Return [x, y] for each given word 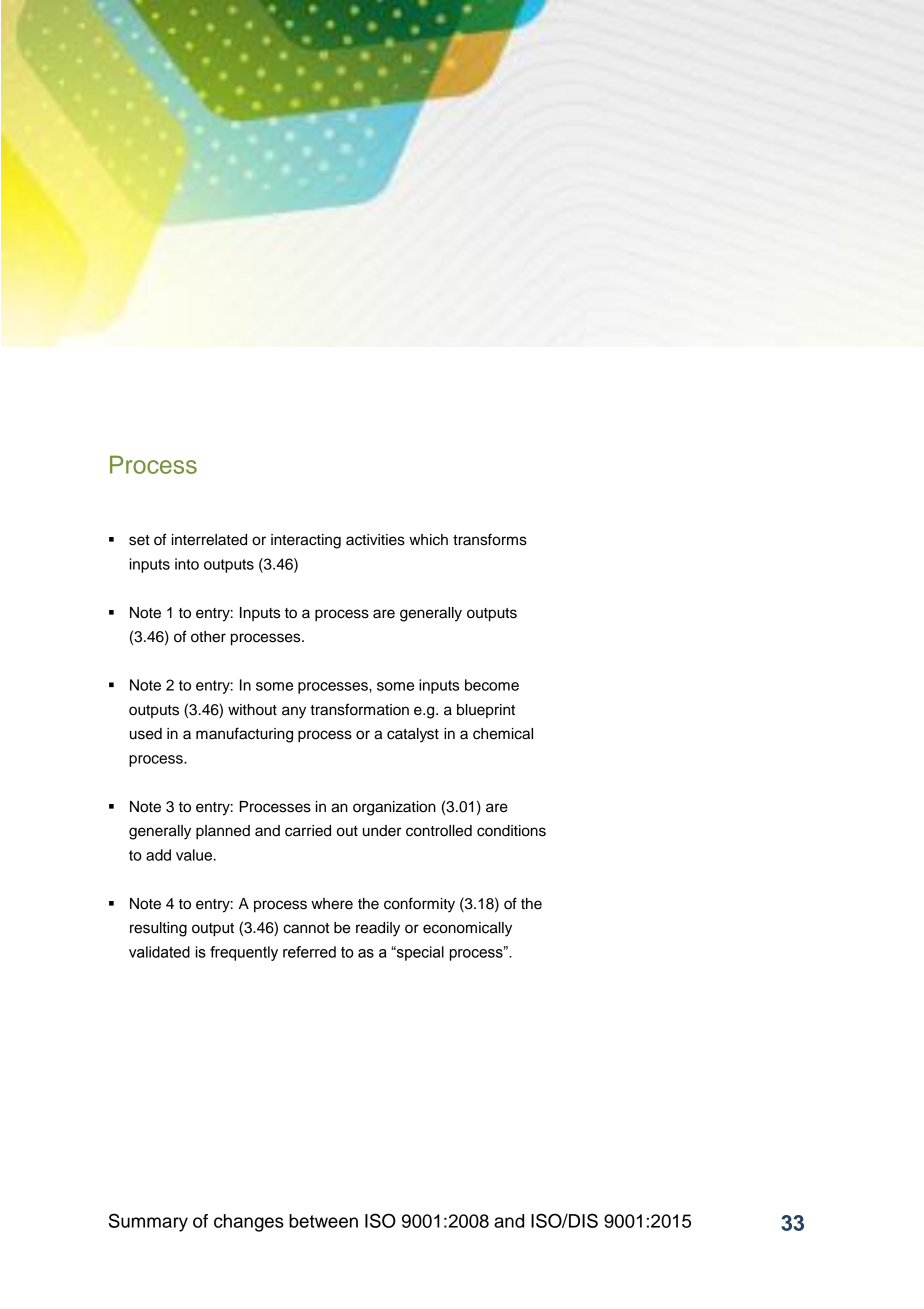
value [195, 855]
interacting [306, 541]
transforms [490, 539]
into [187, 564]
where [332, 904]
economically [467, 929]
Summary [148, 1222]
